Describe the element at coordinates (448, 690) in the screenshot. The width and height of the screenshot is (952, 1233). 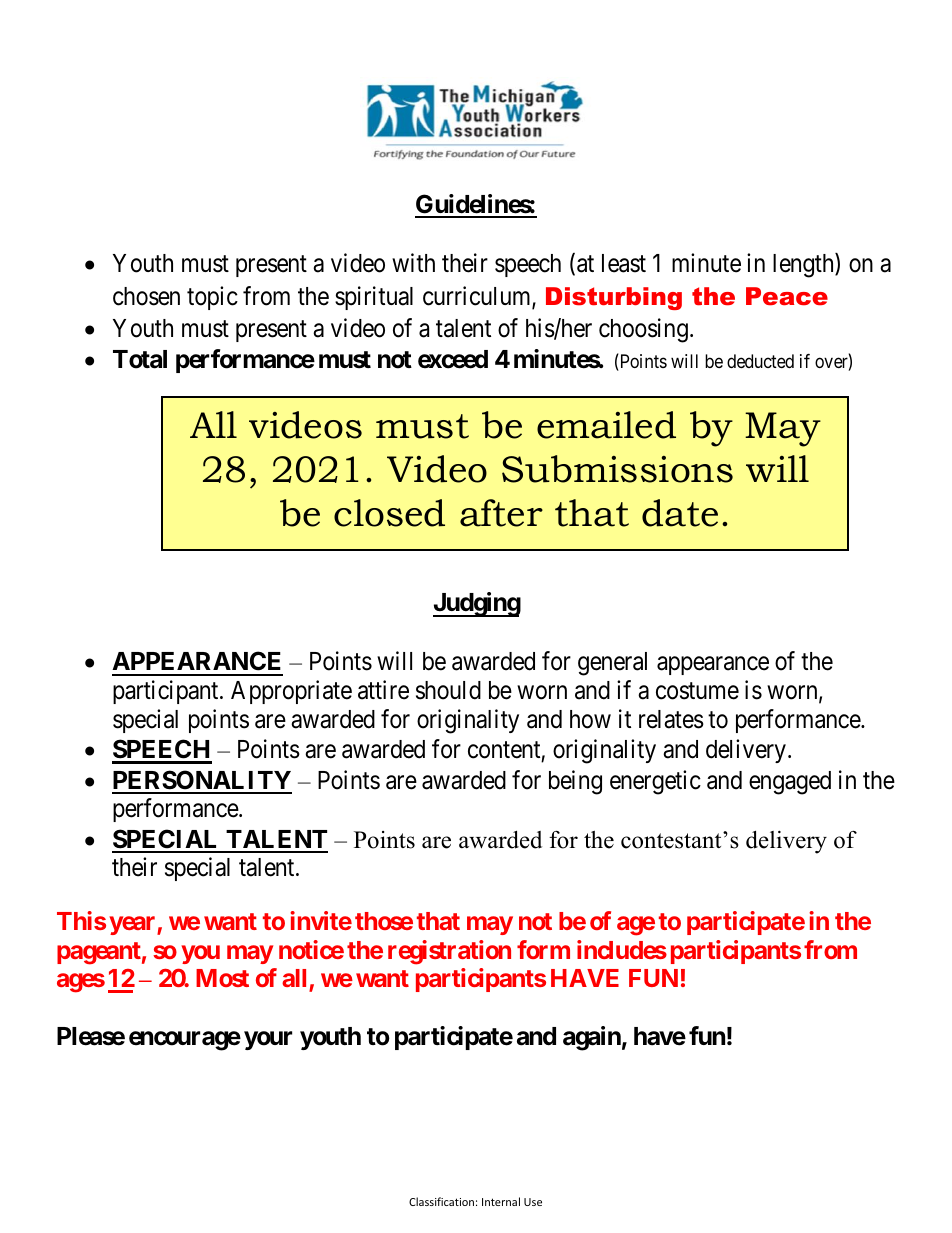
I see `should` at that location.
